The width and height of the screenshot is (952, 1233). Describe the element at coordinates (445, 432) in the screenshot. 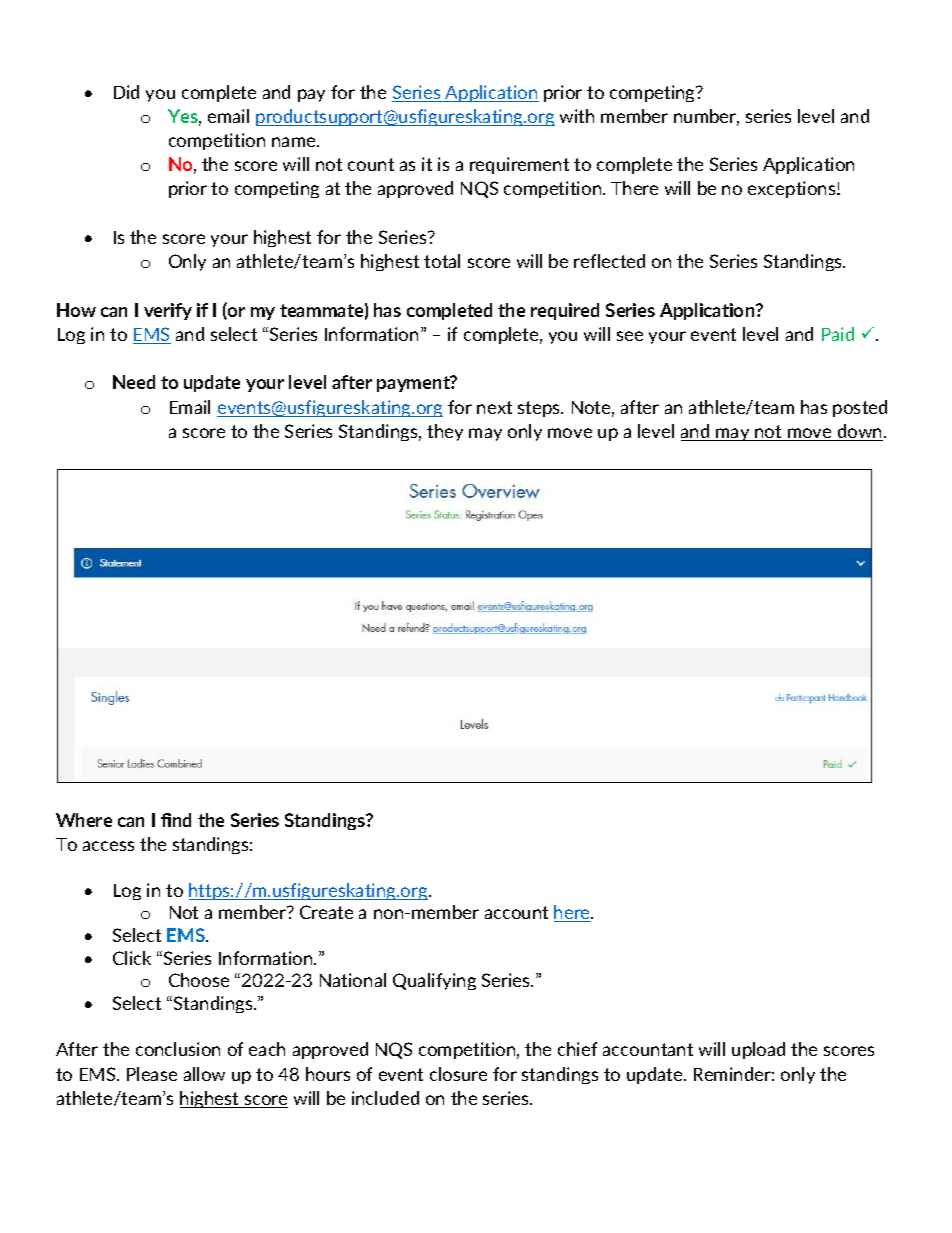

I see `they` at that location.
